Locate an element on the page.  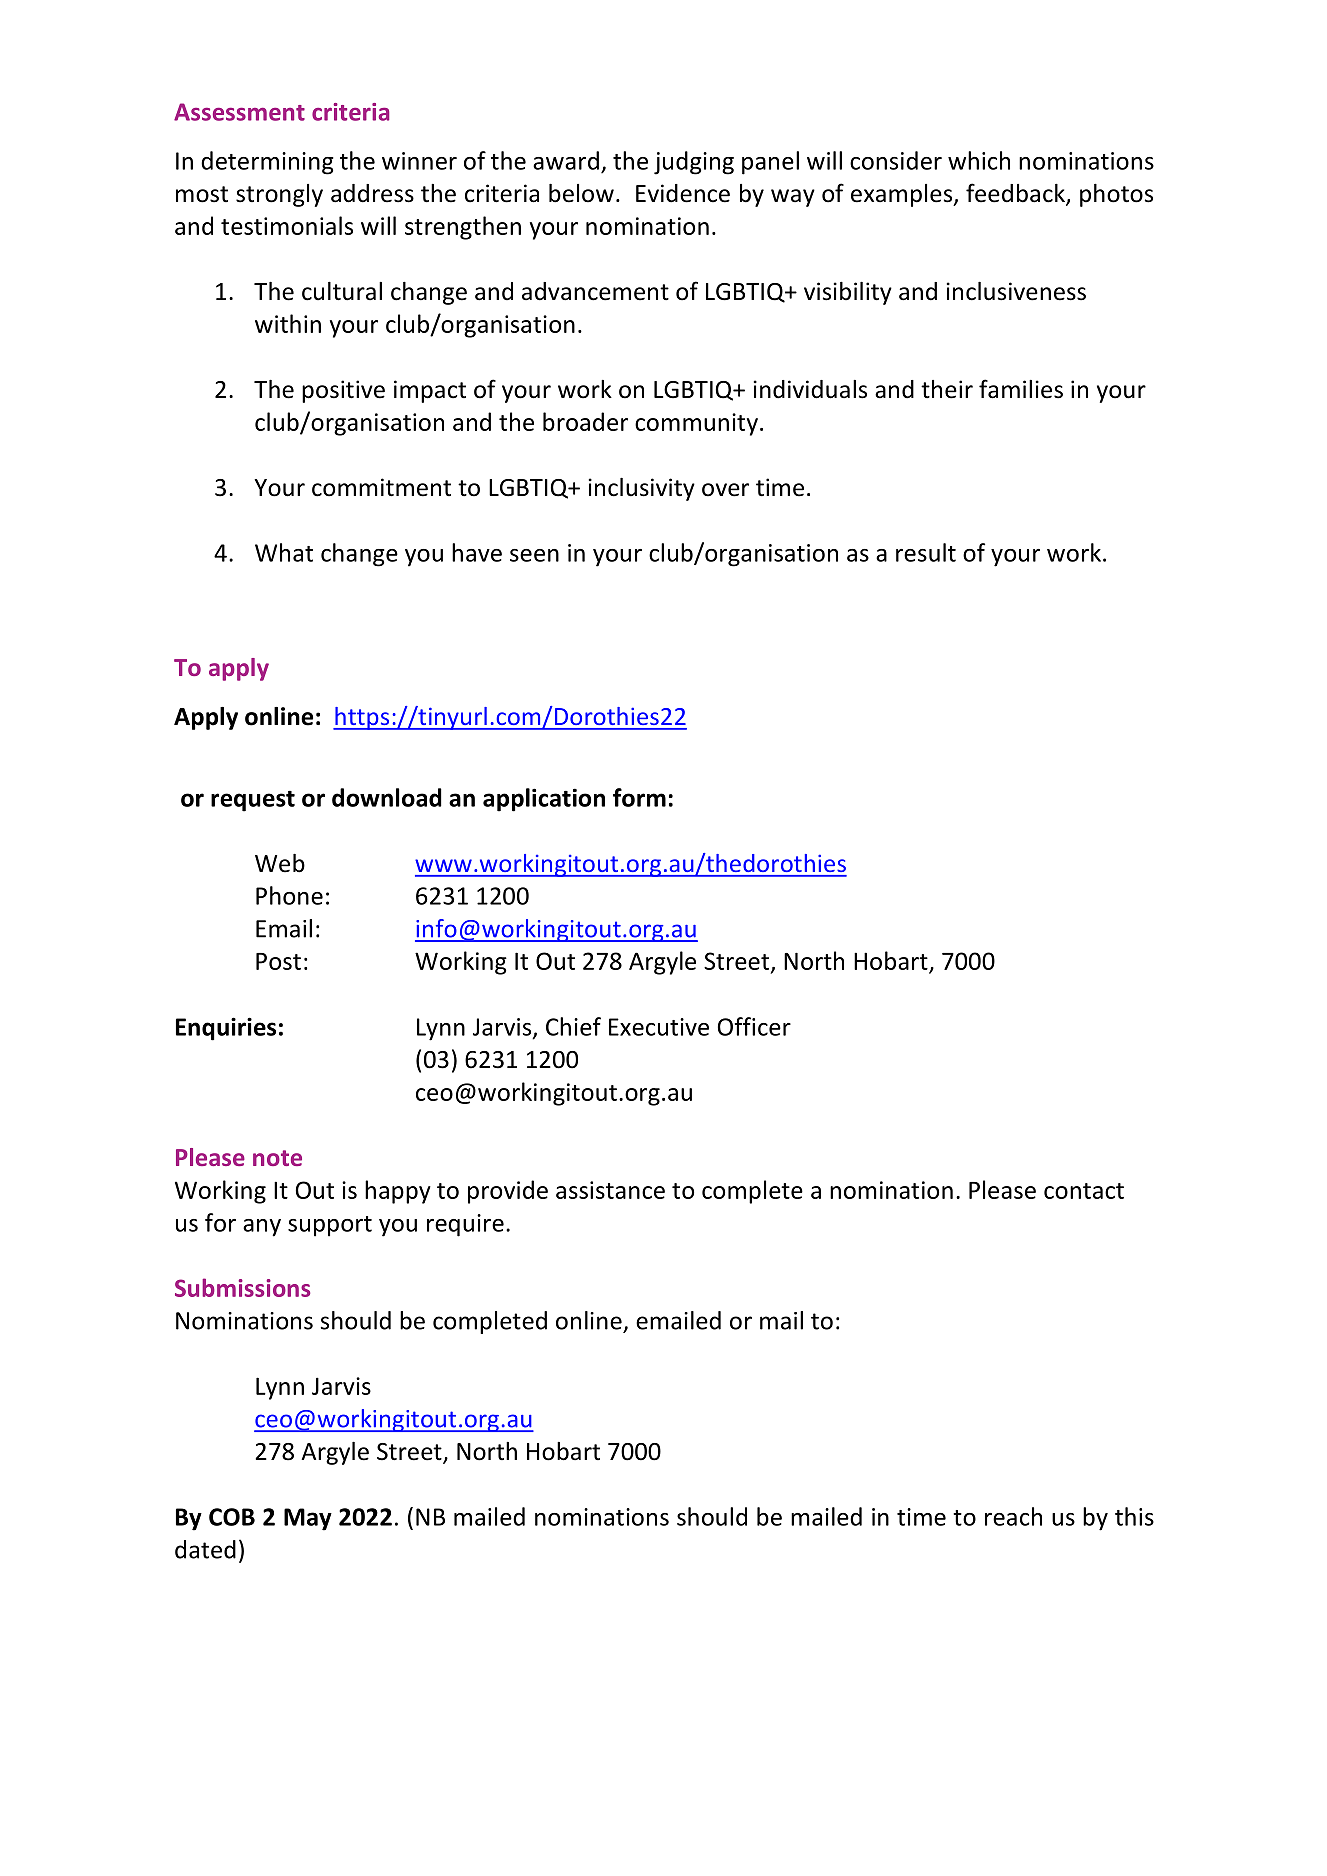
contact is located at coordinates (1084, 1191).
